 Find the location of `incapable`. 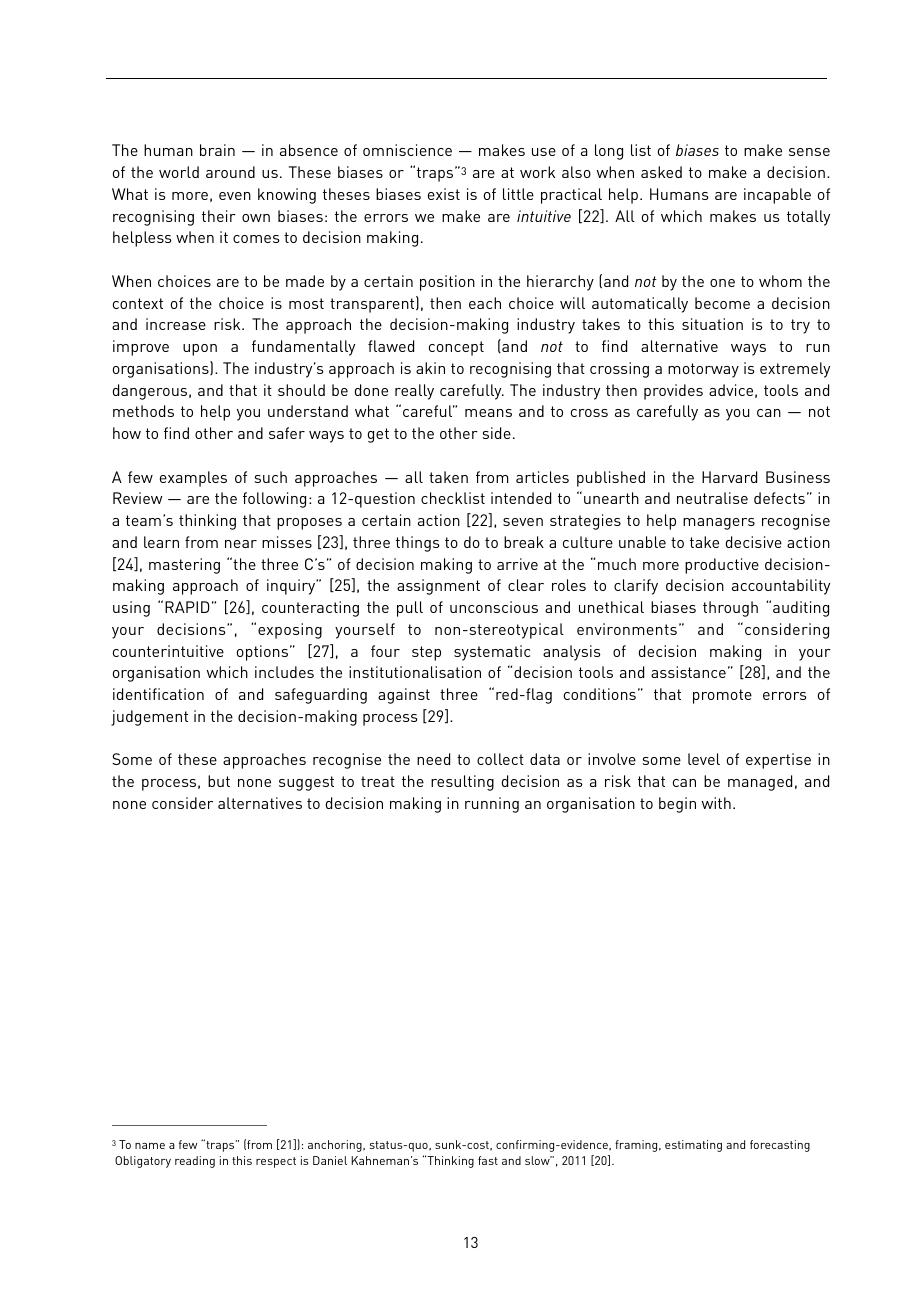

incapable is located at coordinates (777, 196).
